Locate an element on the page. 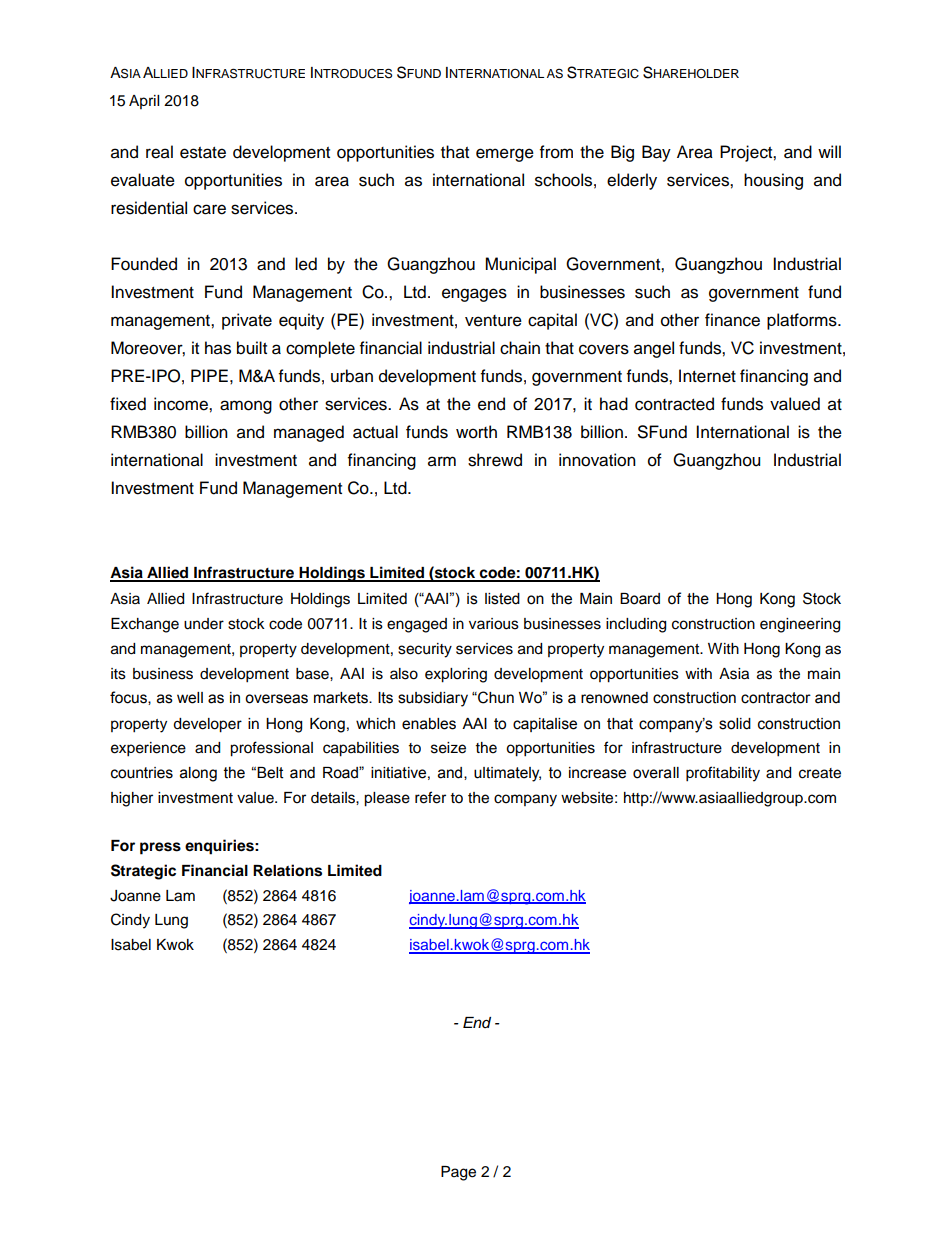  Internet is located at coordinates (707, 376).
